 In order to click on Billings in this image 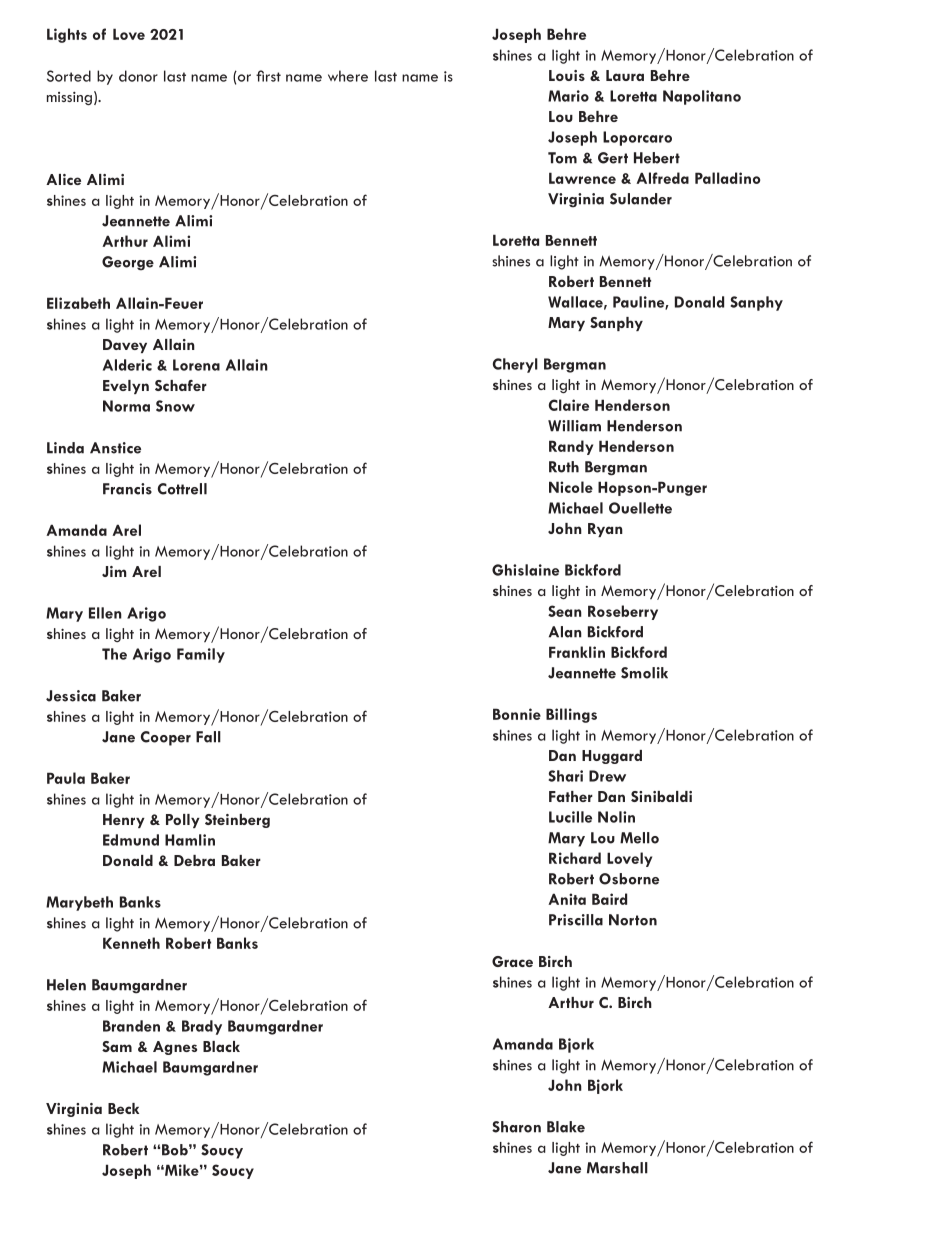, I will do `click(571, 715)`.
